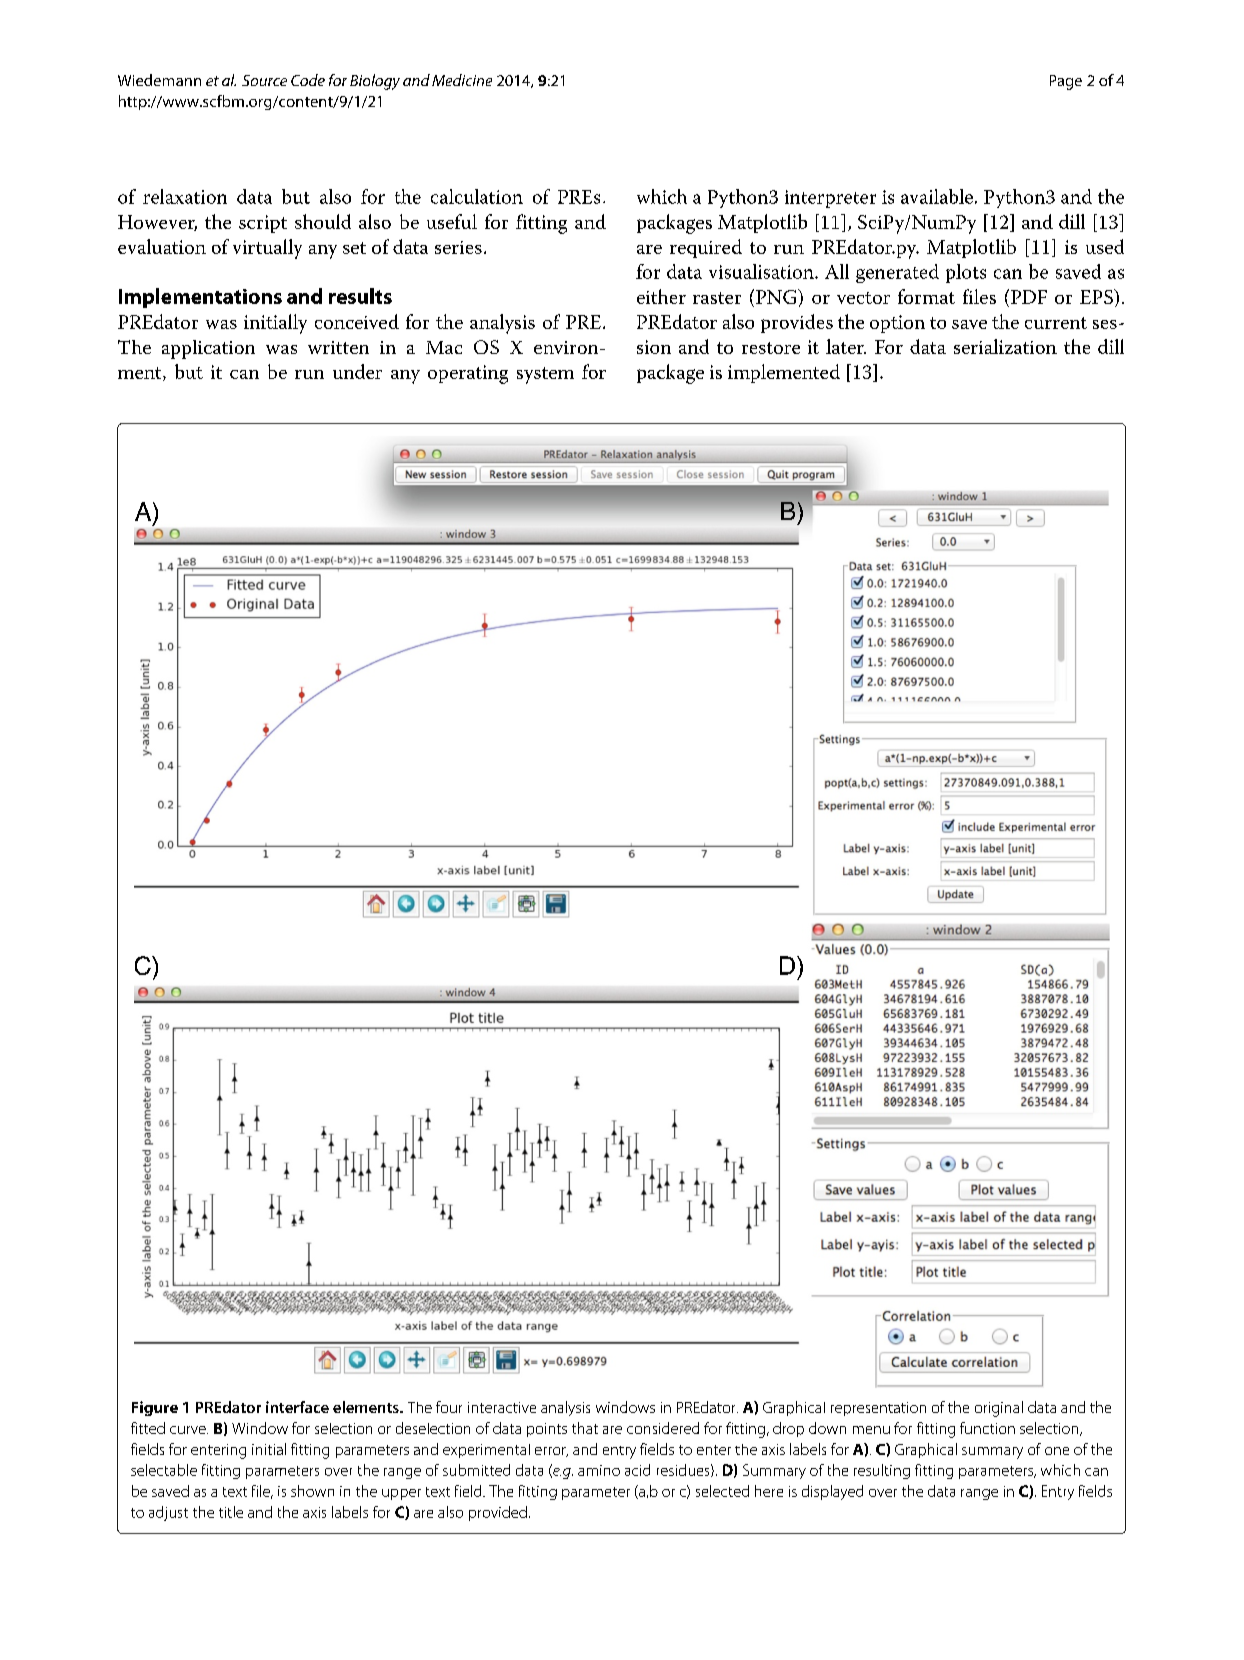 The width and height of the page is (1244, 1660). What do you see at coordinates (357, 371) in the page?
I see `under` at bounding box center [357, 371].
